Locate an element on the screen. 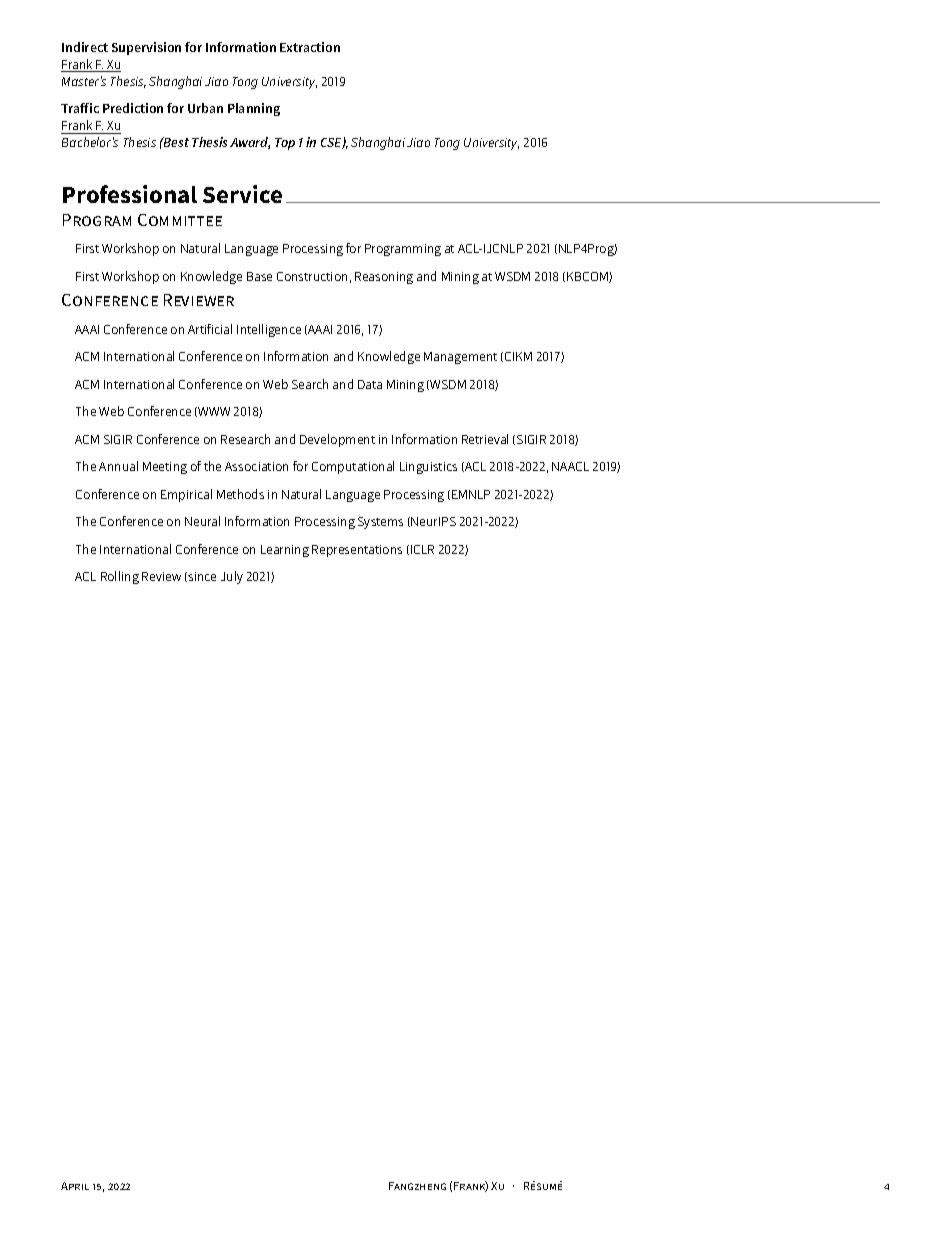  Planning is located at coordinates (254, 109).
